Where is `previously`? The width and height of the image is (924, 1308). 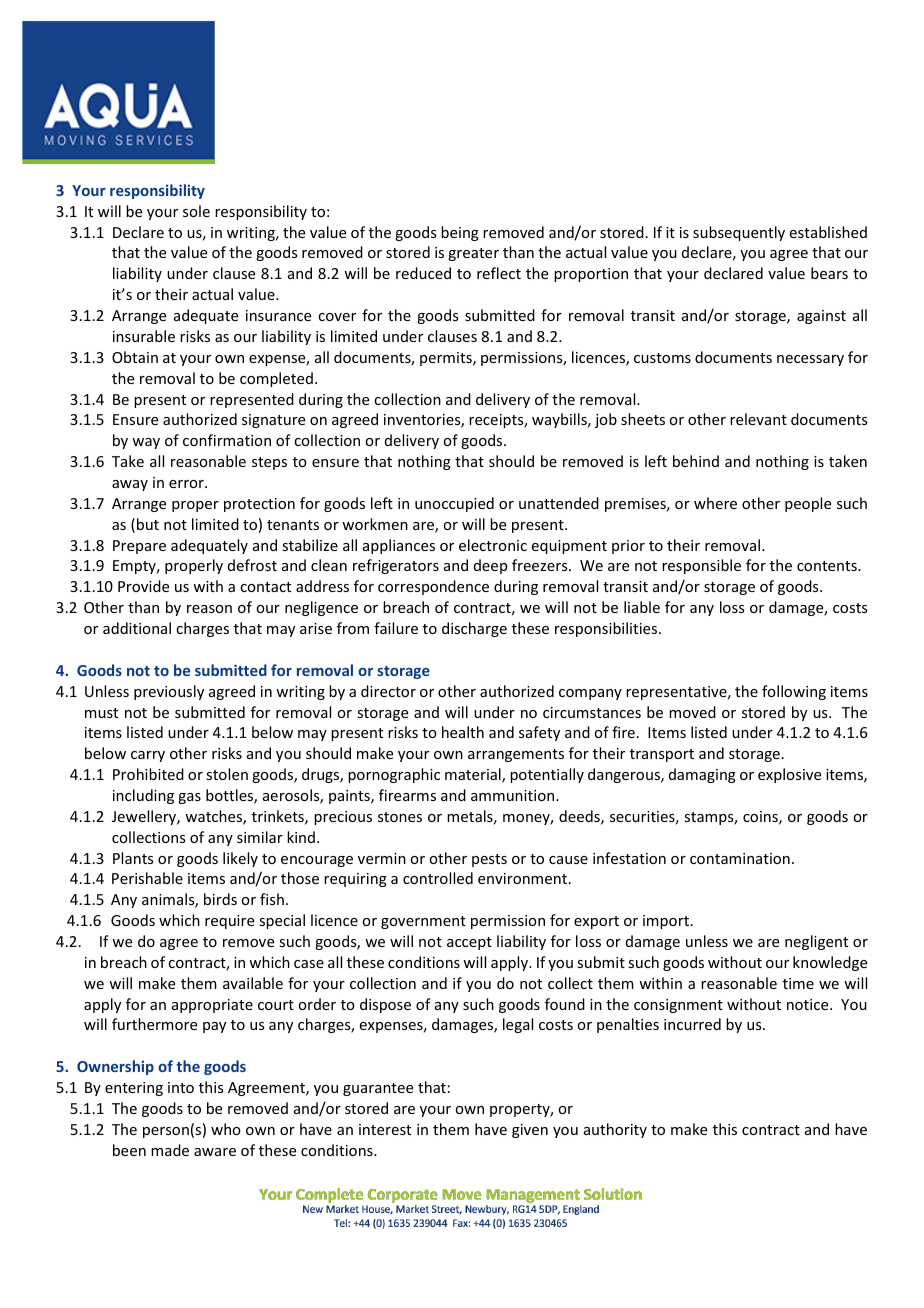
previously is located at coordinates (169, 692).
